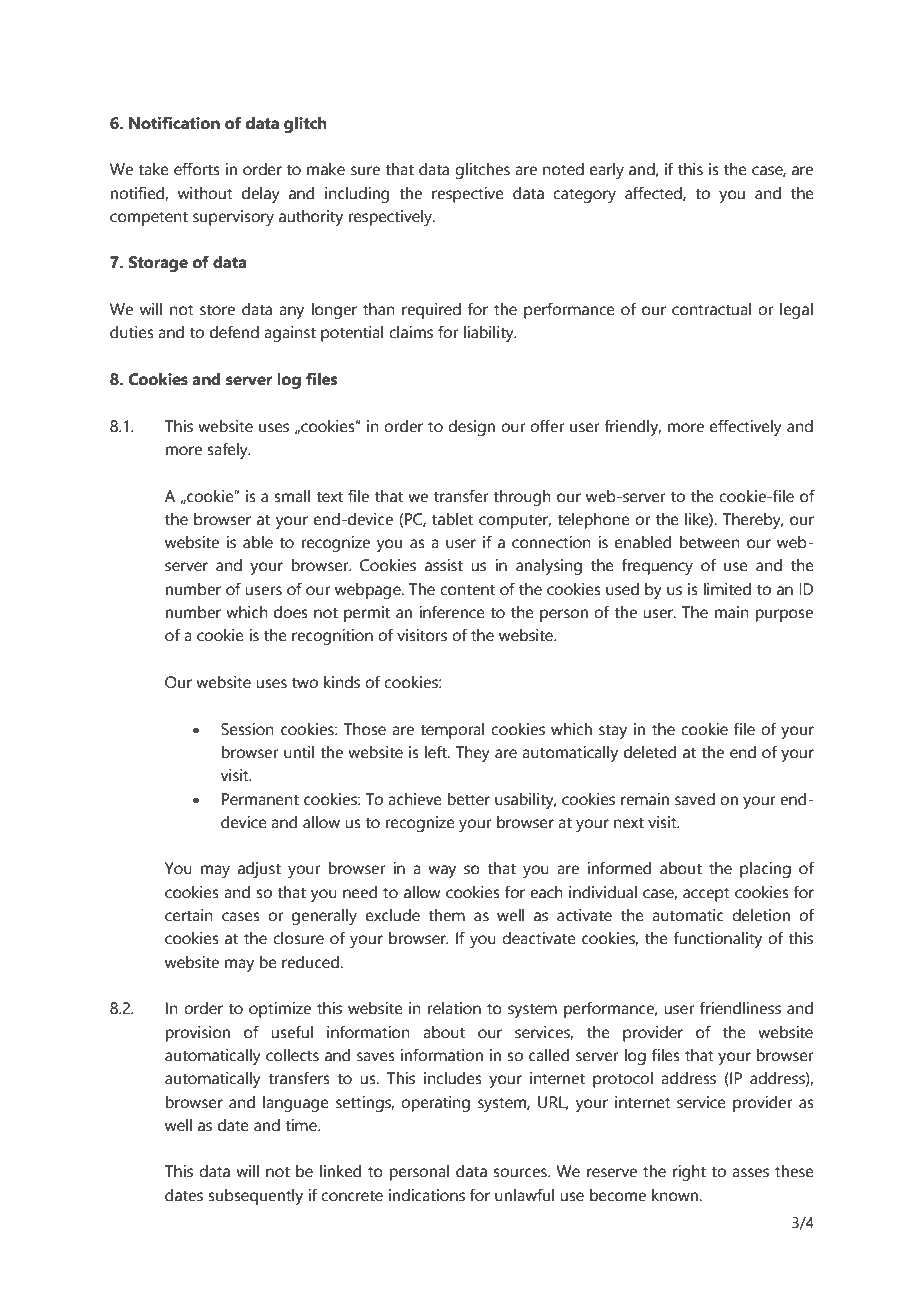 Image resolution: width=924 pixels, height=1308 pixels. I want to click on limited, so click(727, 589).
